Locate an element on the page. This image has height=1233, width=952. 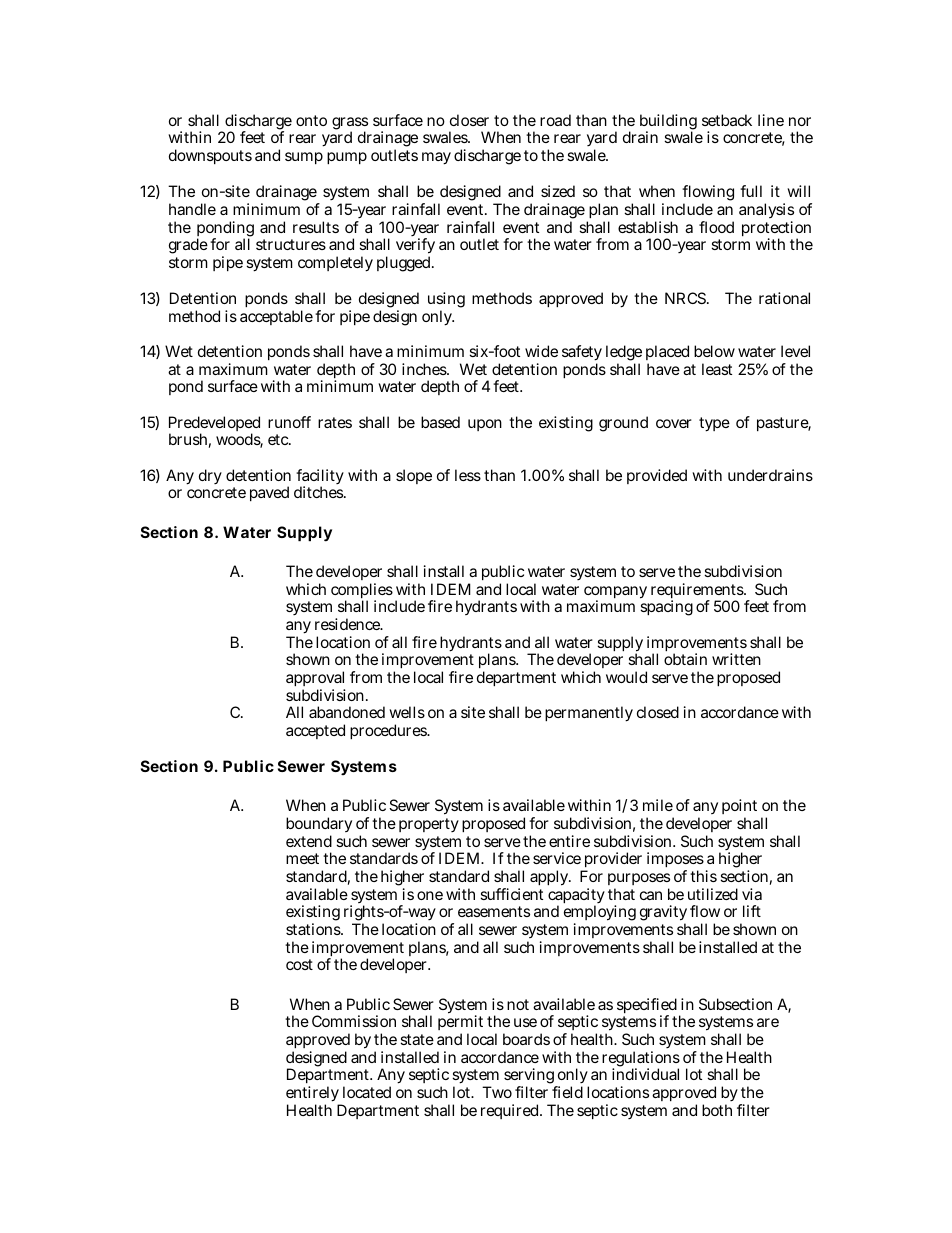
this is located at coordinates (703, 876).
